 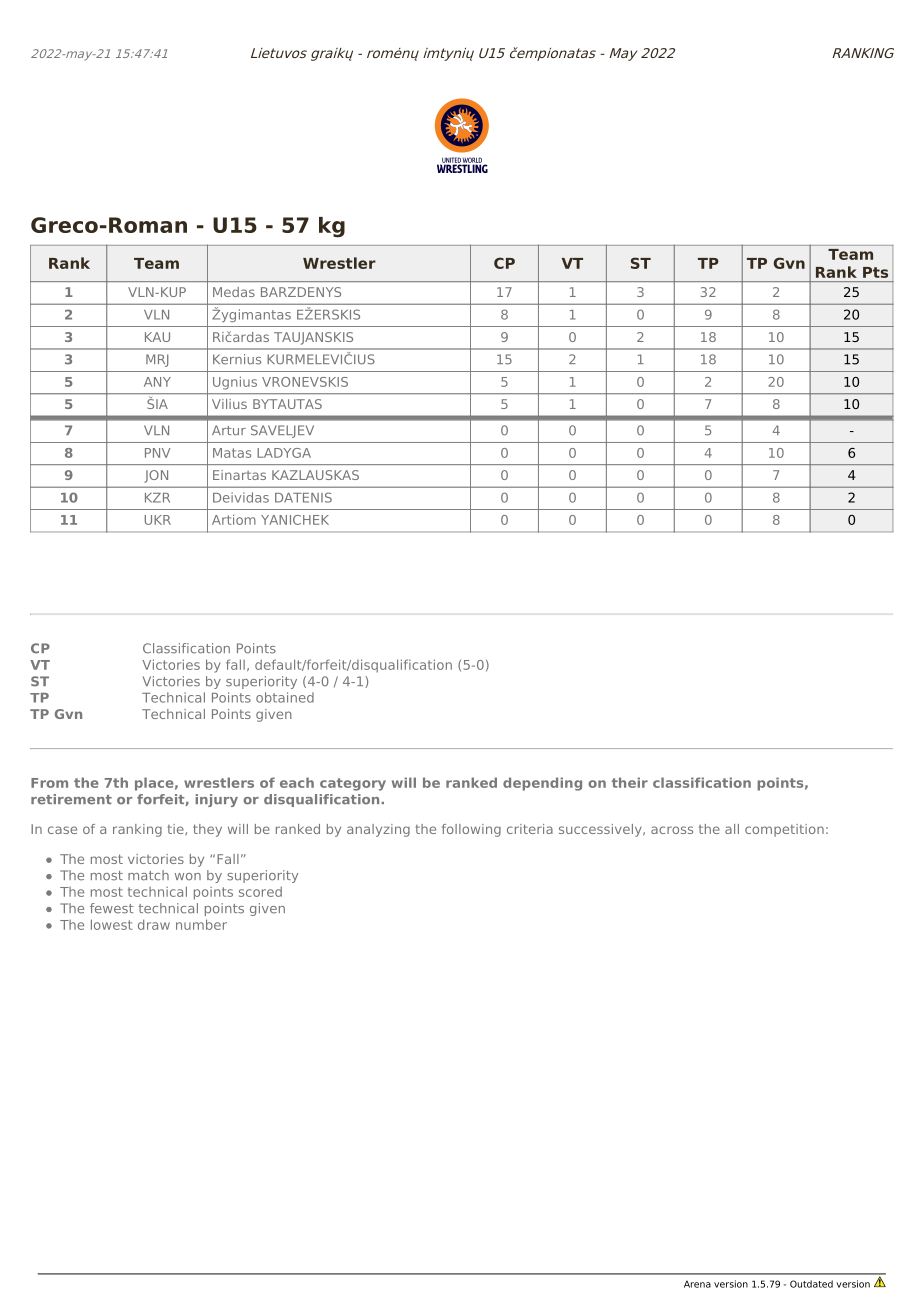 What do you see at coordinates (157, 337) in the image?
I see `KAU` at bounding box center [157, 337].
